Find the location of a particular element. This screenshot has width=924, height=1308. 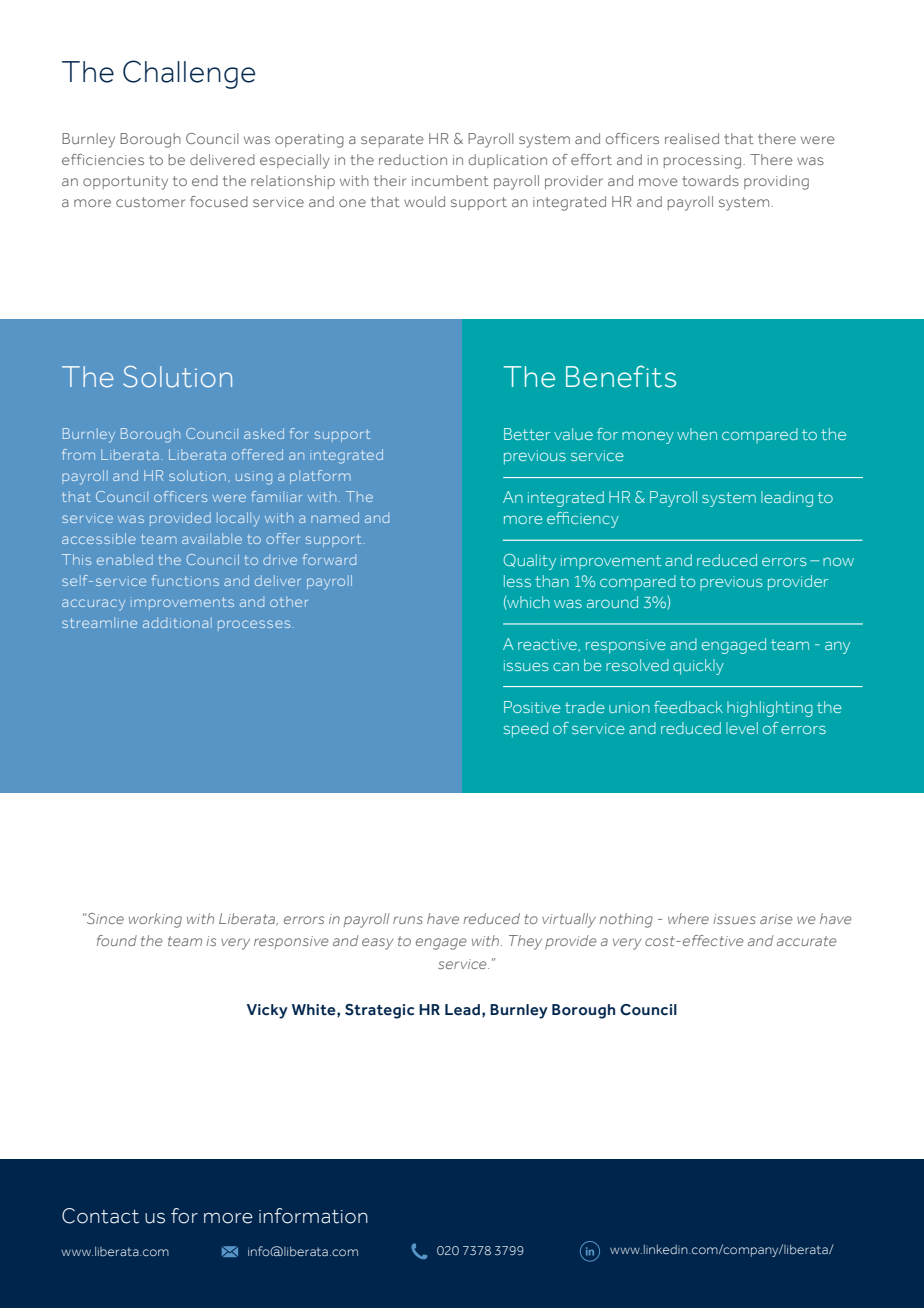

accurate is located at coordinates (807, 941).
